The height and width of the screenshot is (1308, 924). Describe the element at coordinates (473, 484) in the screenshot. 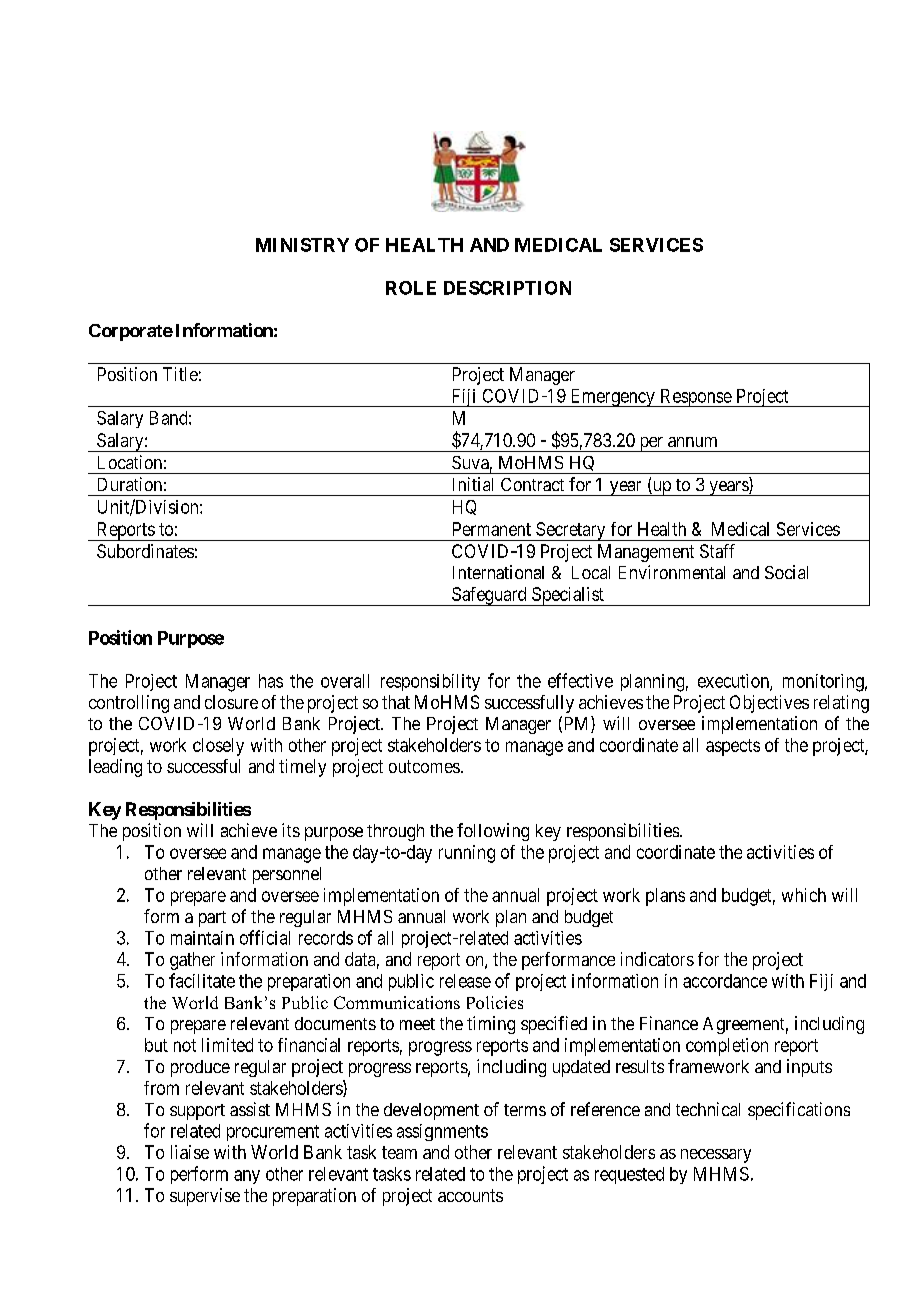

I see `Initial` at that location.
